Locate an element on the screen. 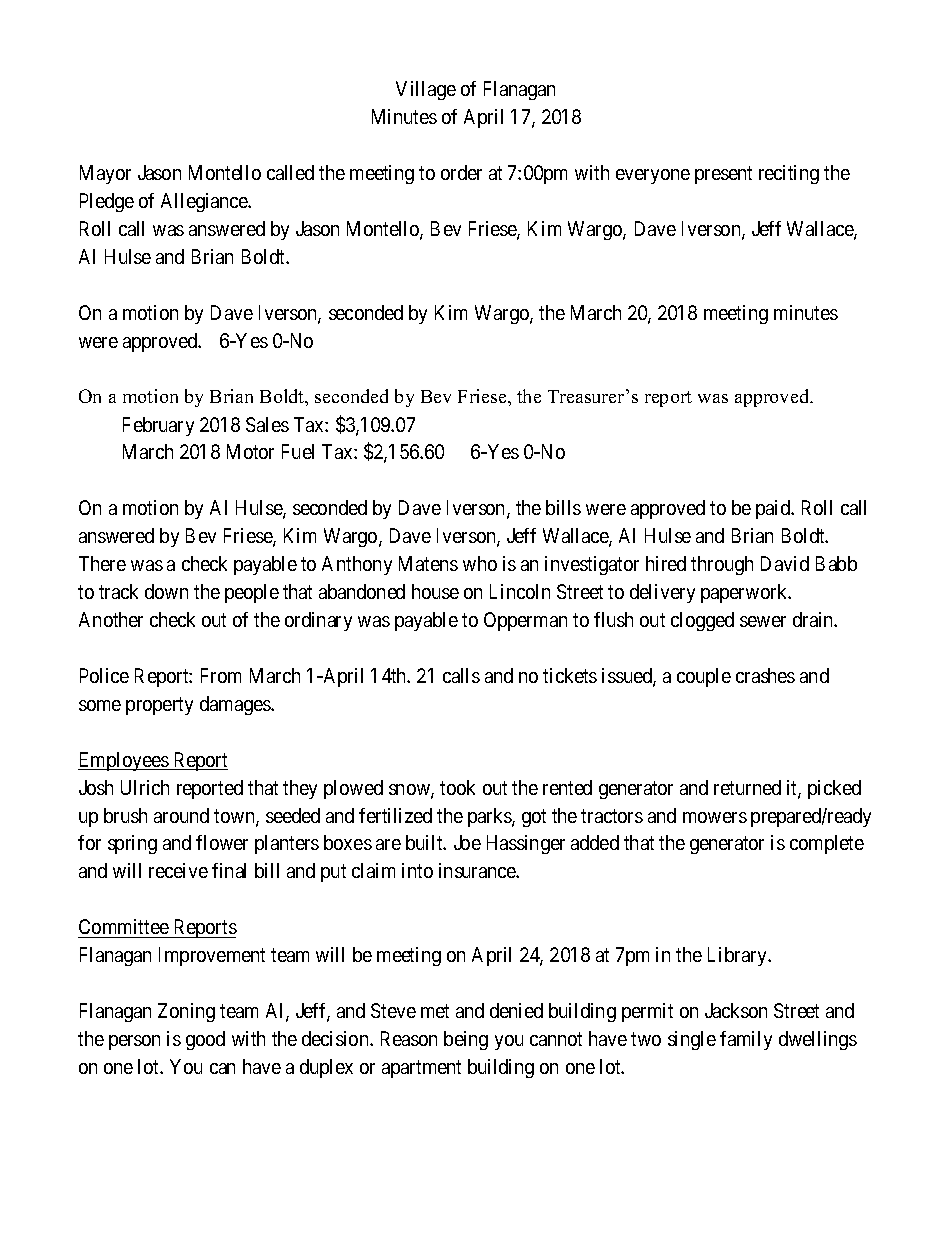 This screenshot has height=1233, width=952. down is located at coordinates (166, 591).
